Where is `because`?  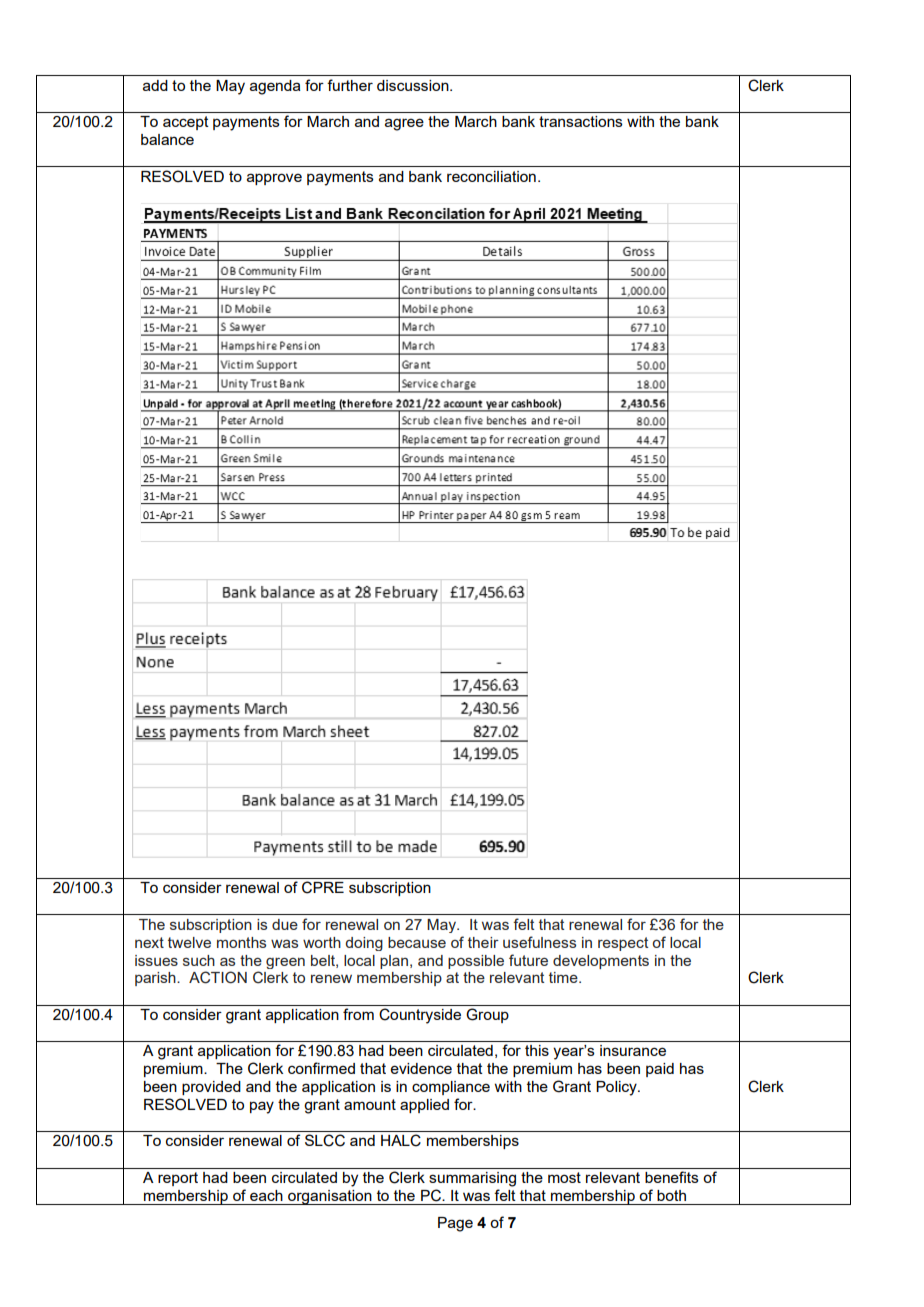
because is located at coordinates (417, 942).
